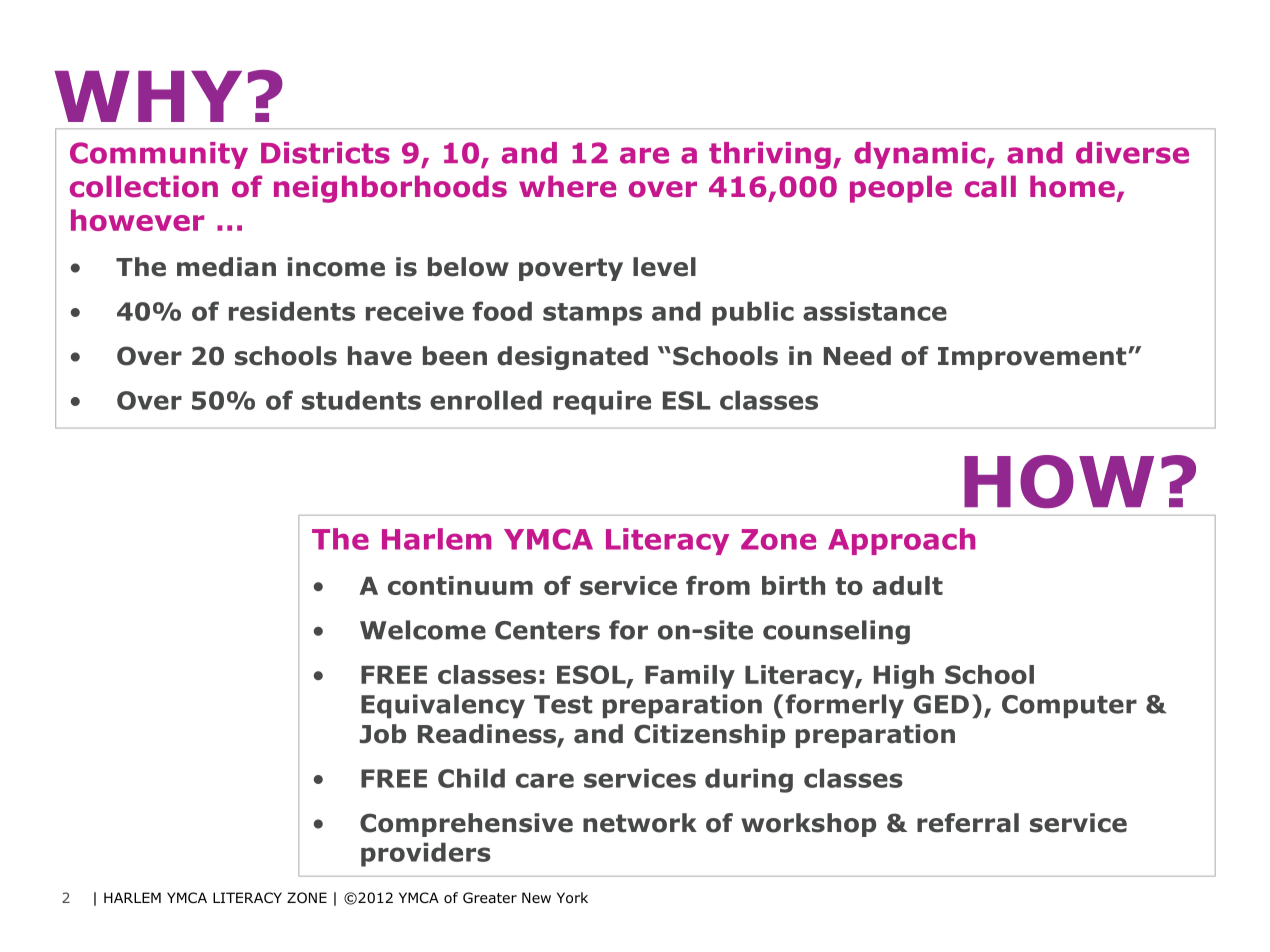  Describe the element at coordinates (770, 155) in the page. I see `thriving` at that location.
